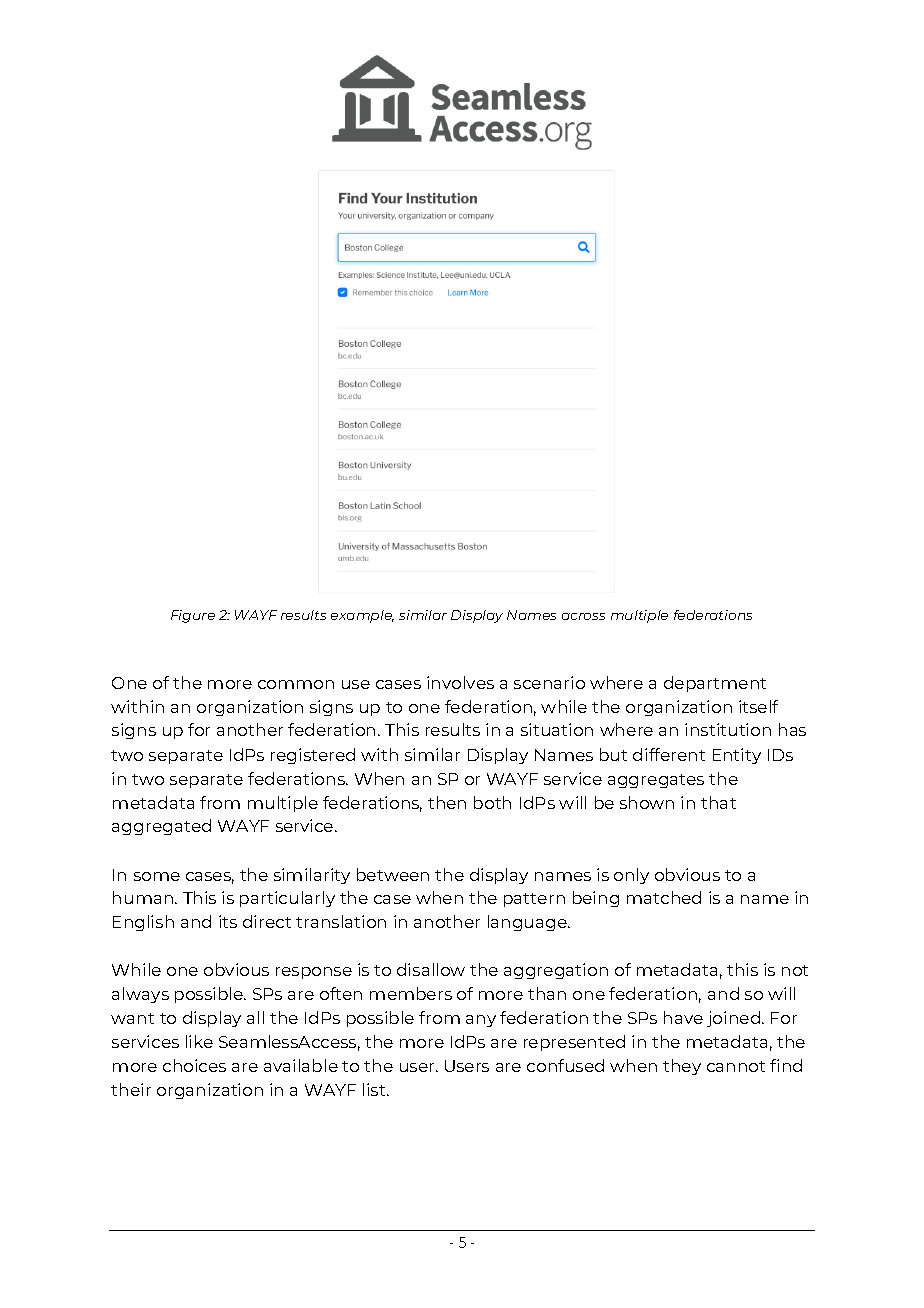 The height and width of the image is (1308, 924). I want to click on across, so click(583, 616).
